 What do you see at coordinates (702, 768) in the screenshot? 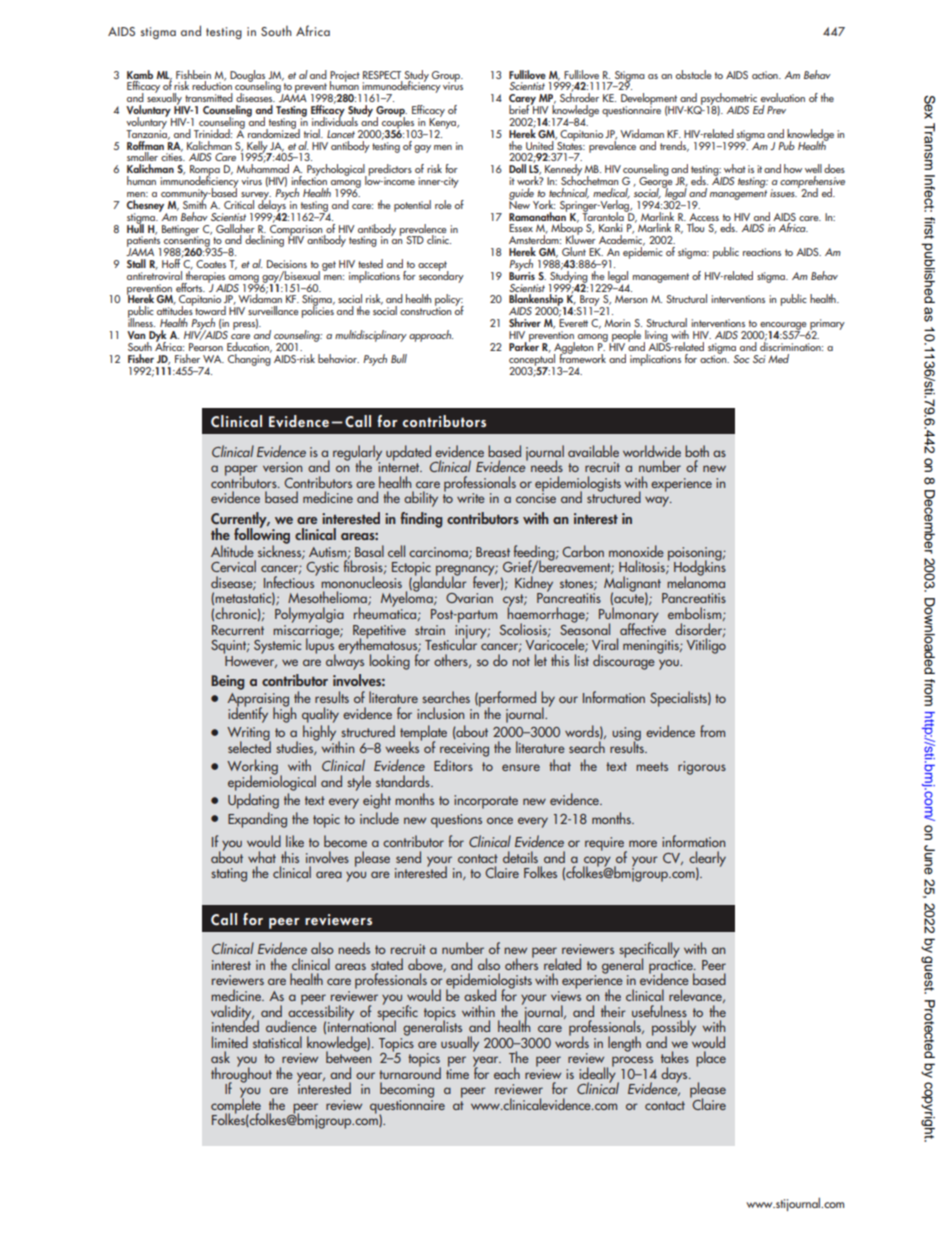
I see `rigorous` at bounding box center [702, 768].
